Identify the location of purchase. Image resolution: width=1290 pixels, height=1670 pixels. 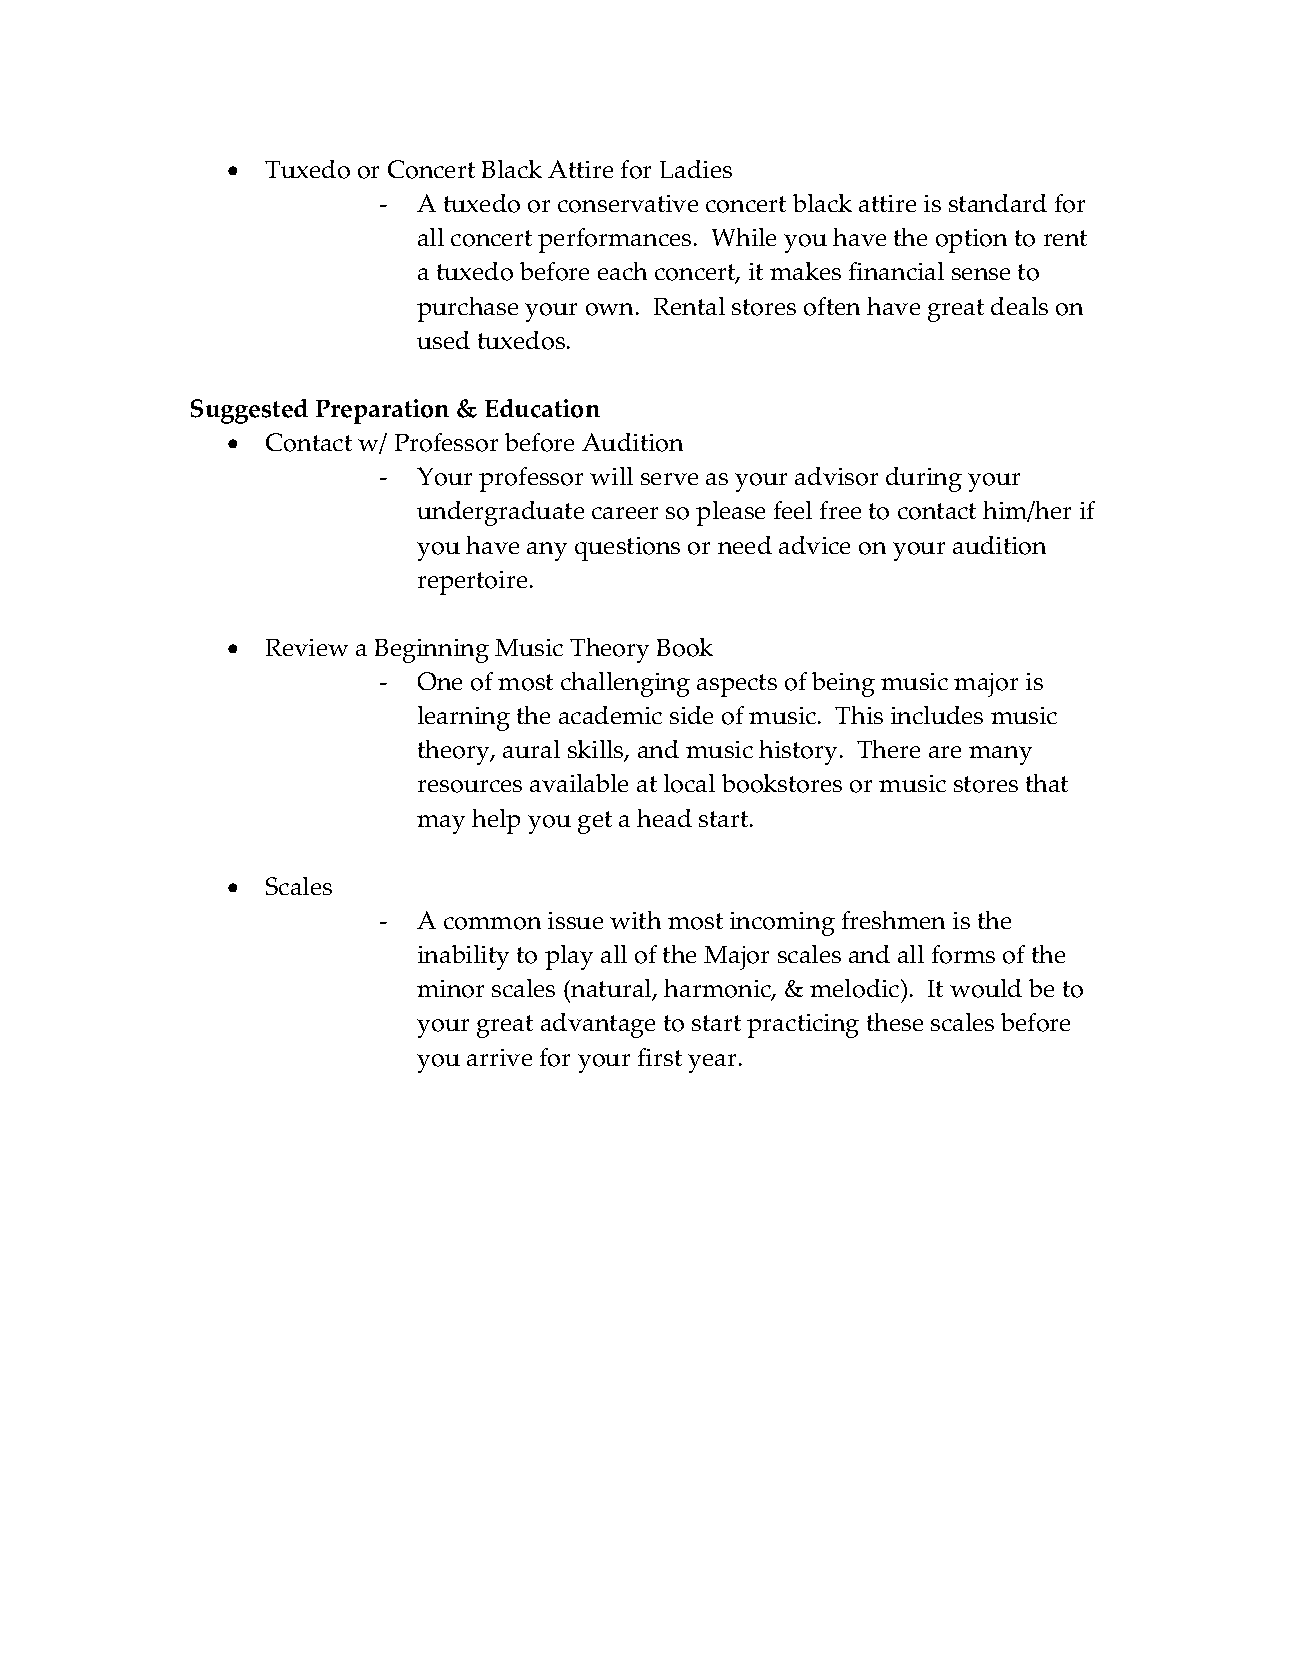
(467, 309).
